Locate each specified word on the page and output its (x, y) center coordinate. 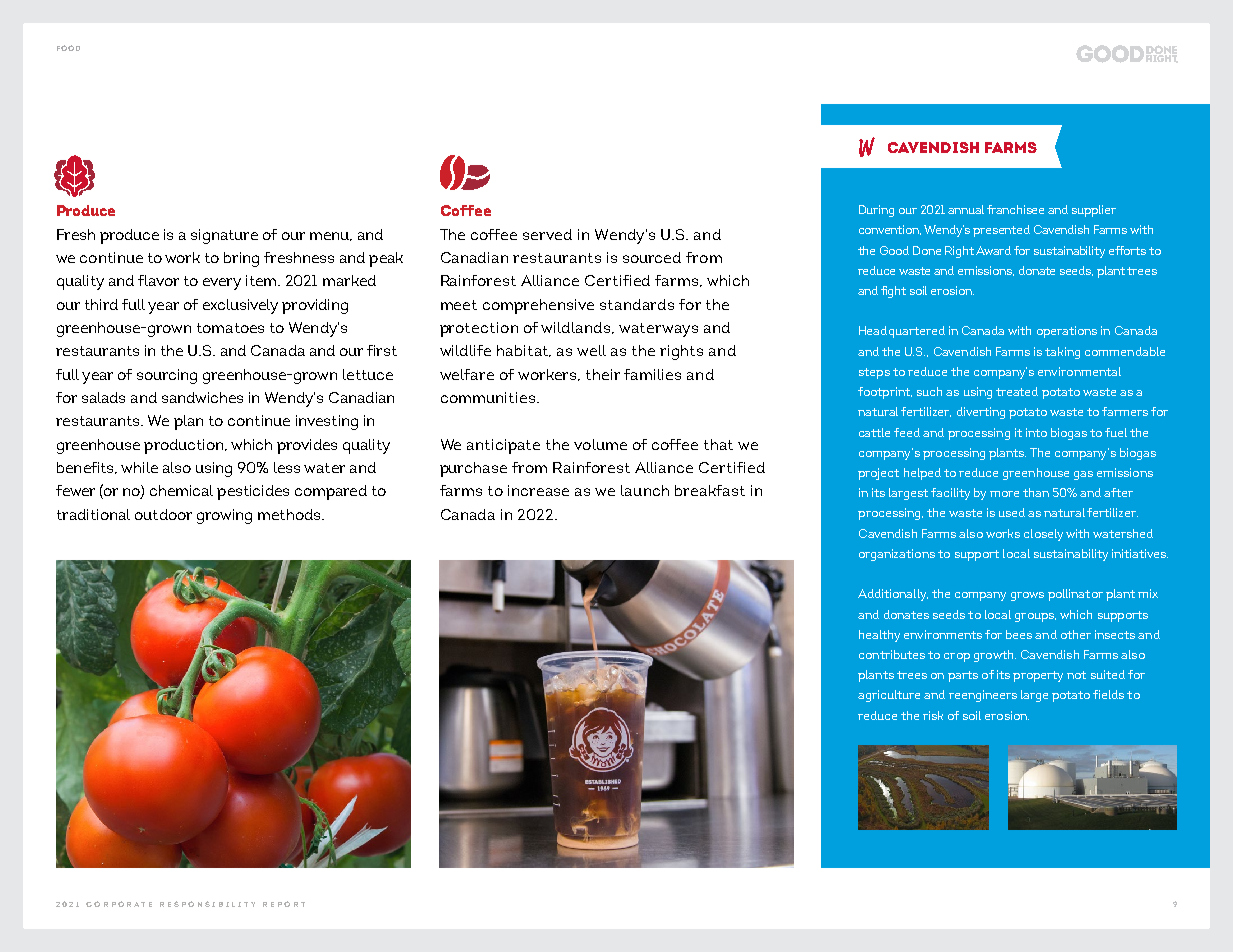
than (1036, 492)
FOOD (68, 48)
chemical (181, 490)
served (547, 234)
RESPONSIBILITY (207, 904)
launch (645, 490)
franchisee (1015, 209)
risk (933, 715)
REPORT (284, 904)
